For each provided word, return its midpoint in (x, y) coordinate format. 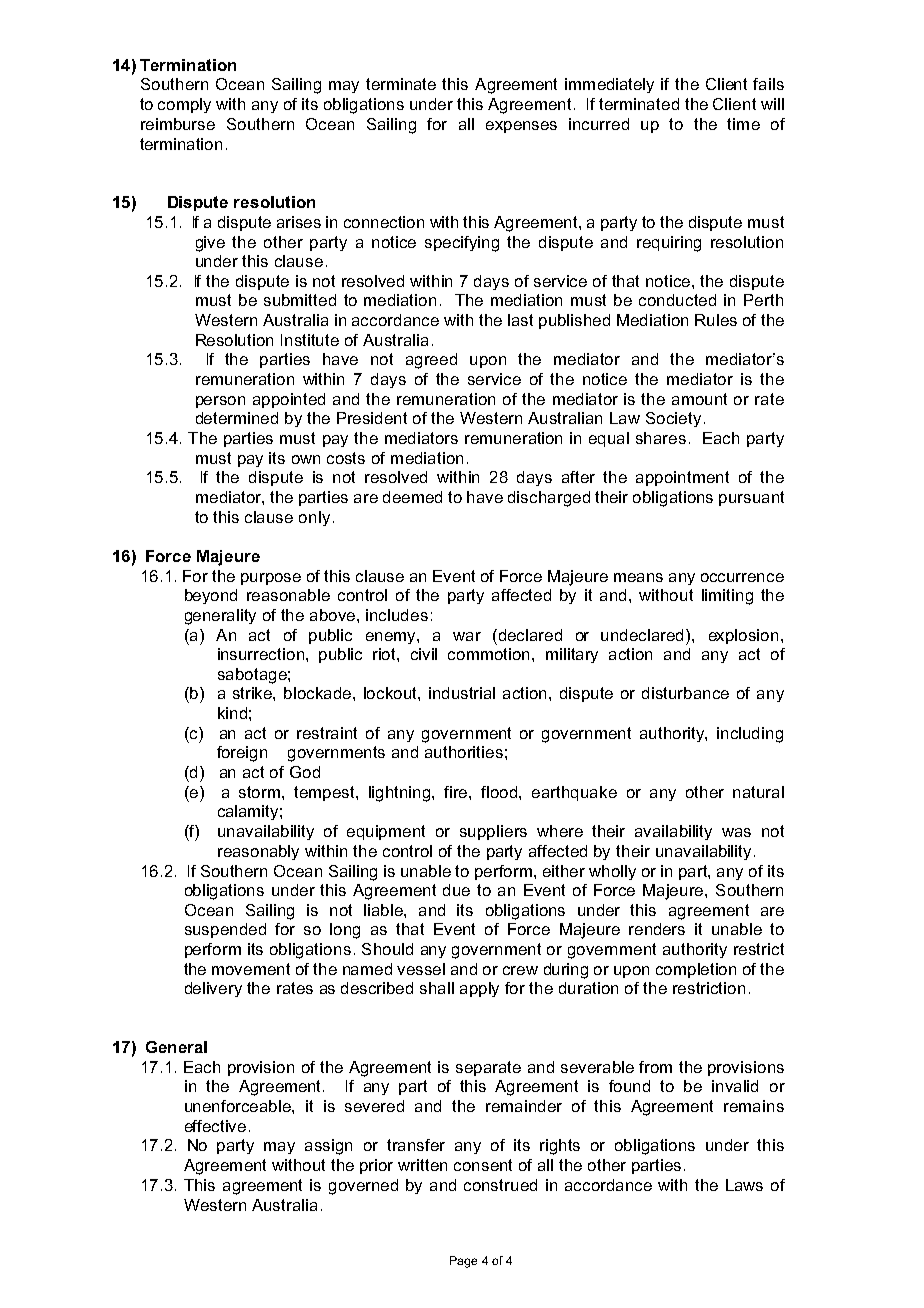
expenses (521, 127)
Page (463, 1262)
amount (699, 399)
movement (251, 969)
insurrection (261, 654)
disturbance (685, 693)
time (743, 124)
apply (479, 989)
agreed (431, 361)
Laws (744, 1185)
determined (237, 418)
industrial (462, 693)
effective (215, 1126)
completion (696, 970)
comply (184, 105)
